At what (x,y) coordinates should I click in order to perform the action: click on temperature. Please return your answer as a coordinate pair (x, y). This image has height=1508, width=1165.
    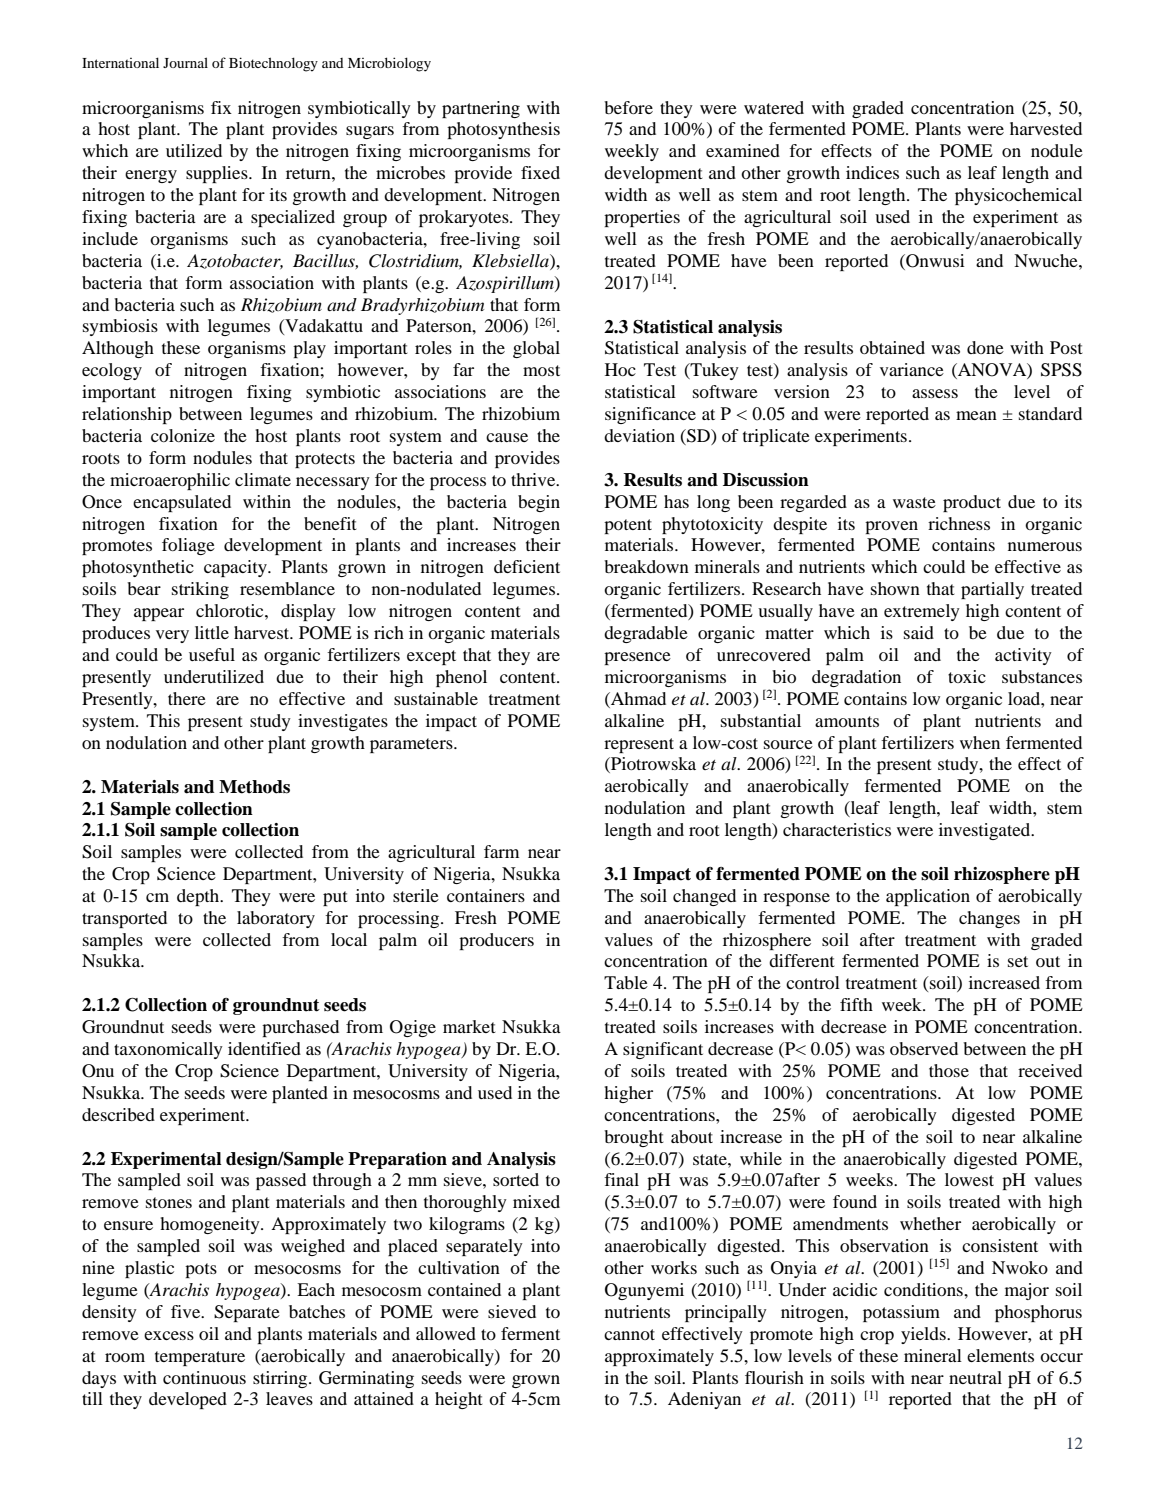
    Looking at the image, I should click on (200, 1358).
